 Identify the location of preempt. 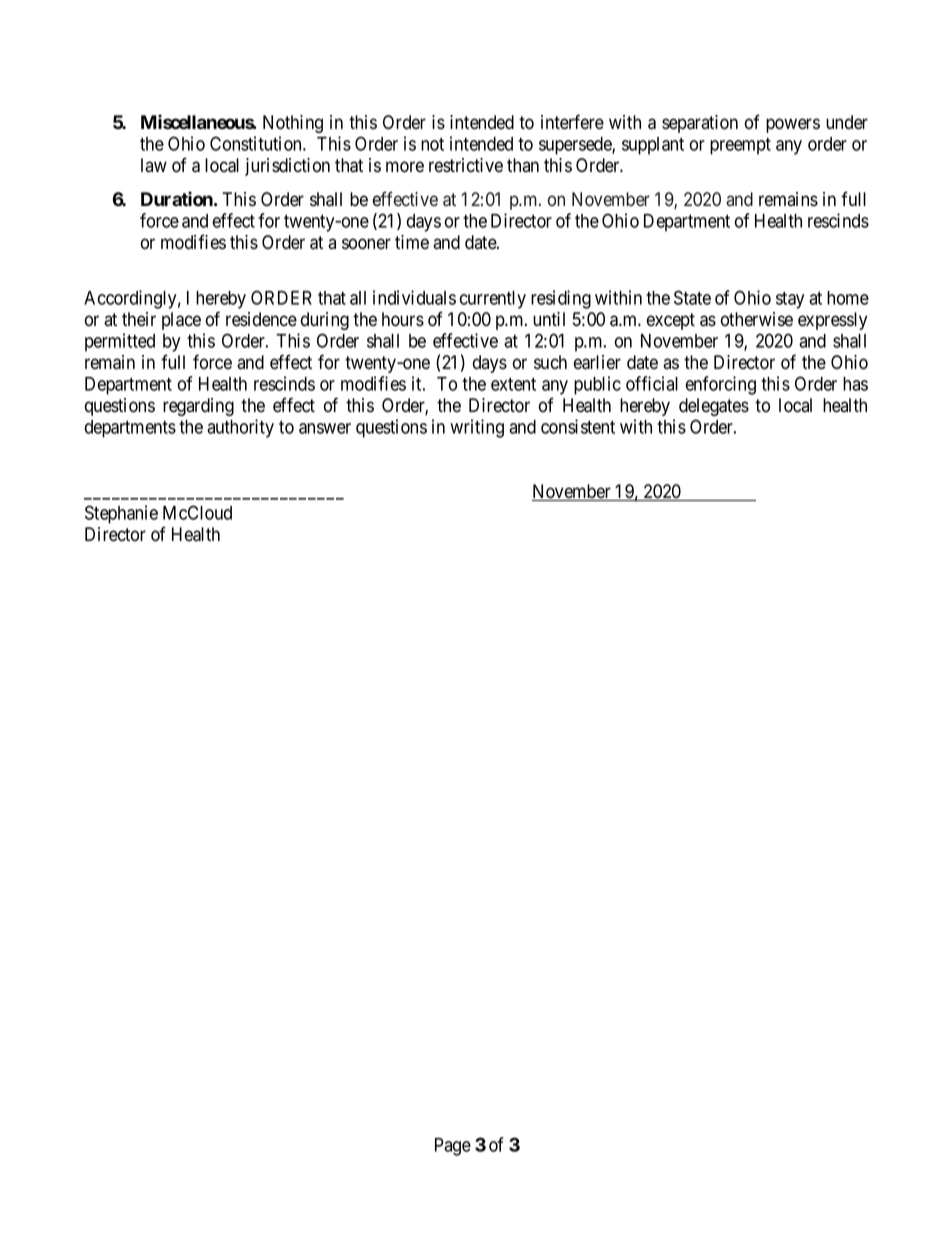
(740, 146).
